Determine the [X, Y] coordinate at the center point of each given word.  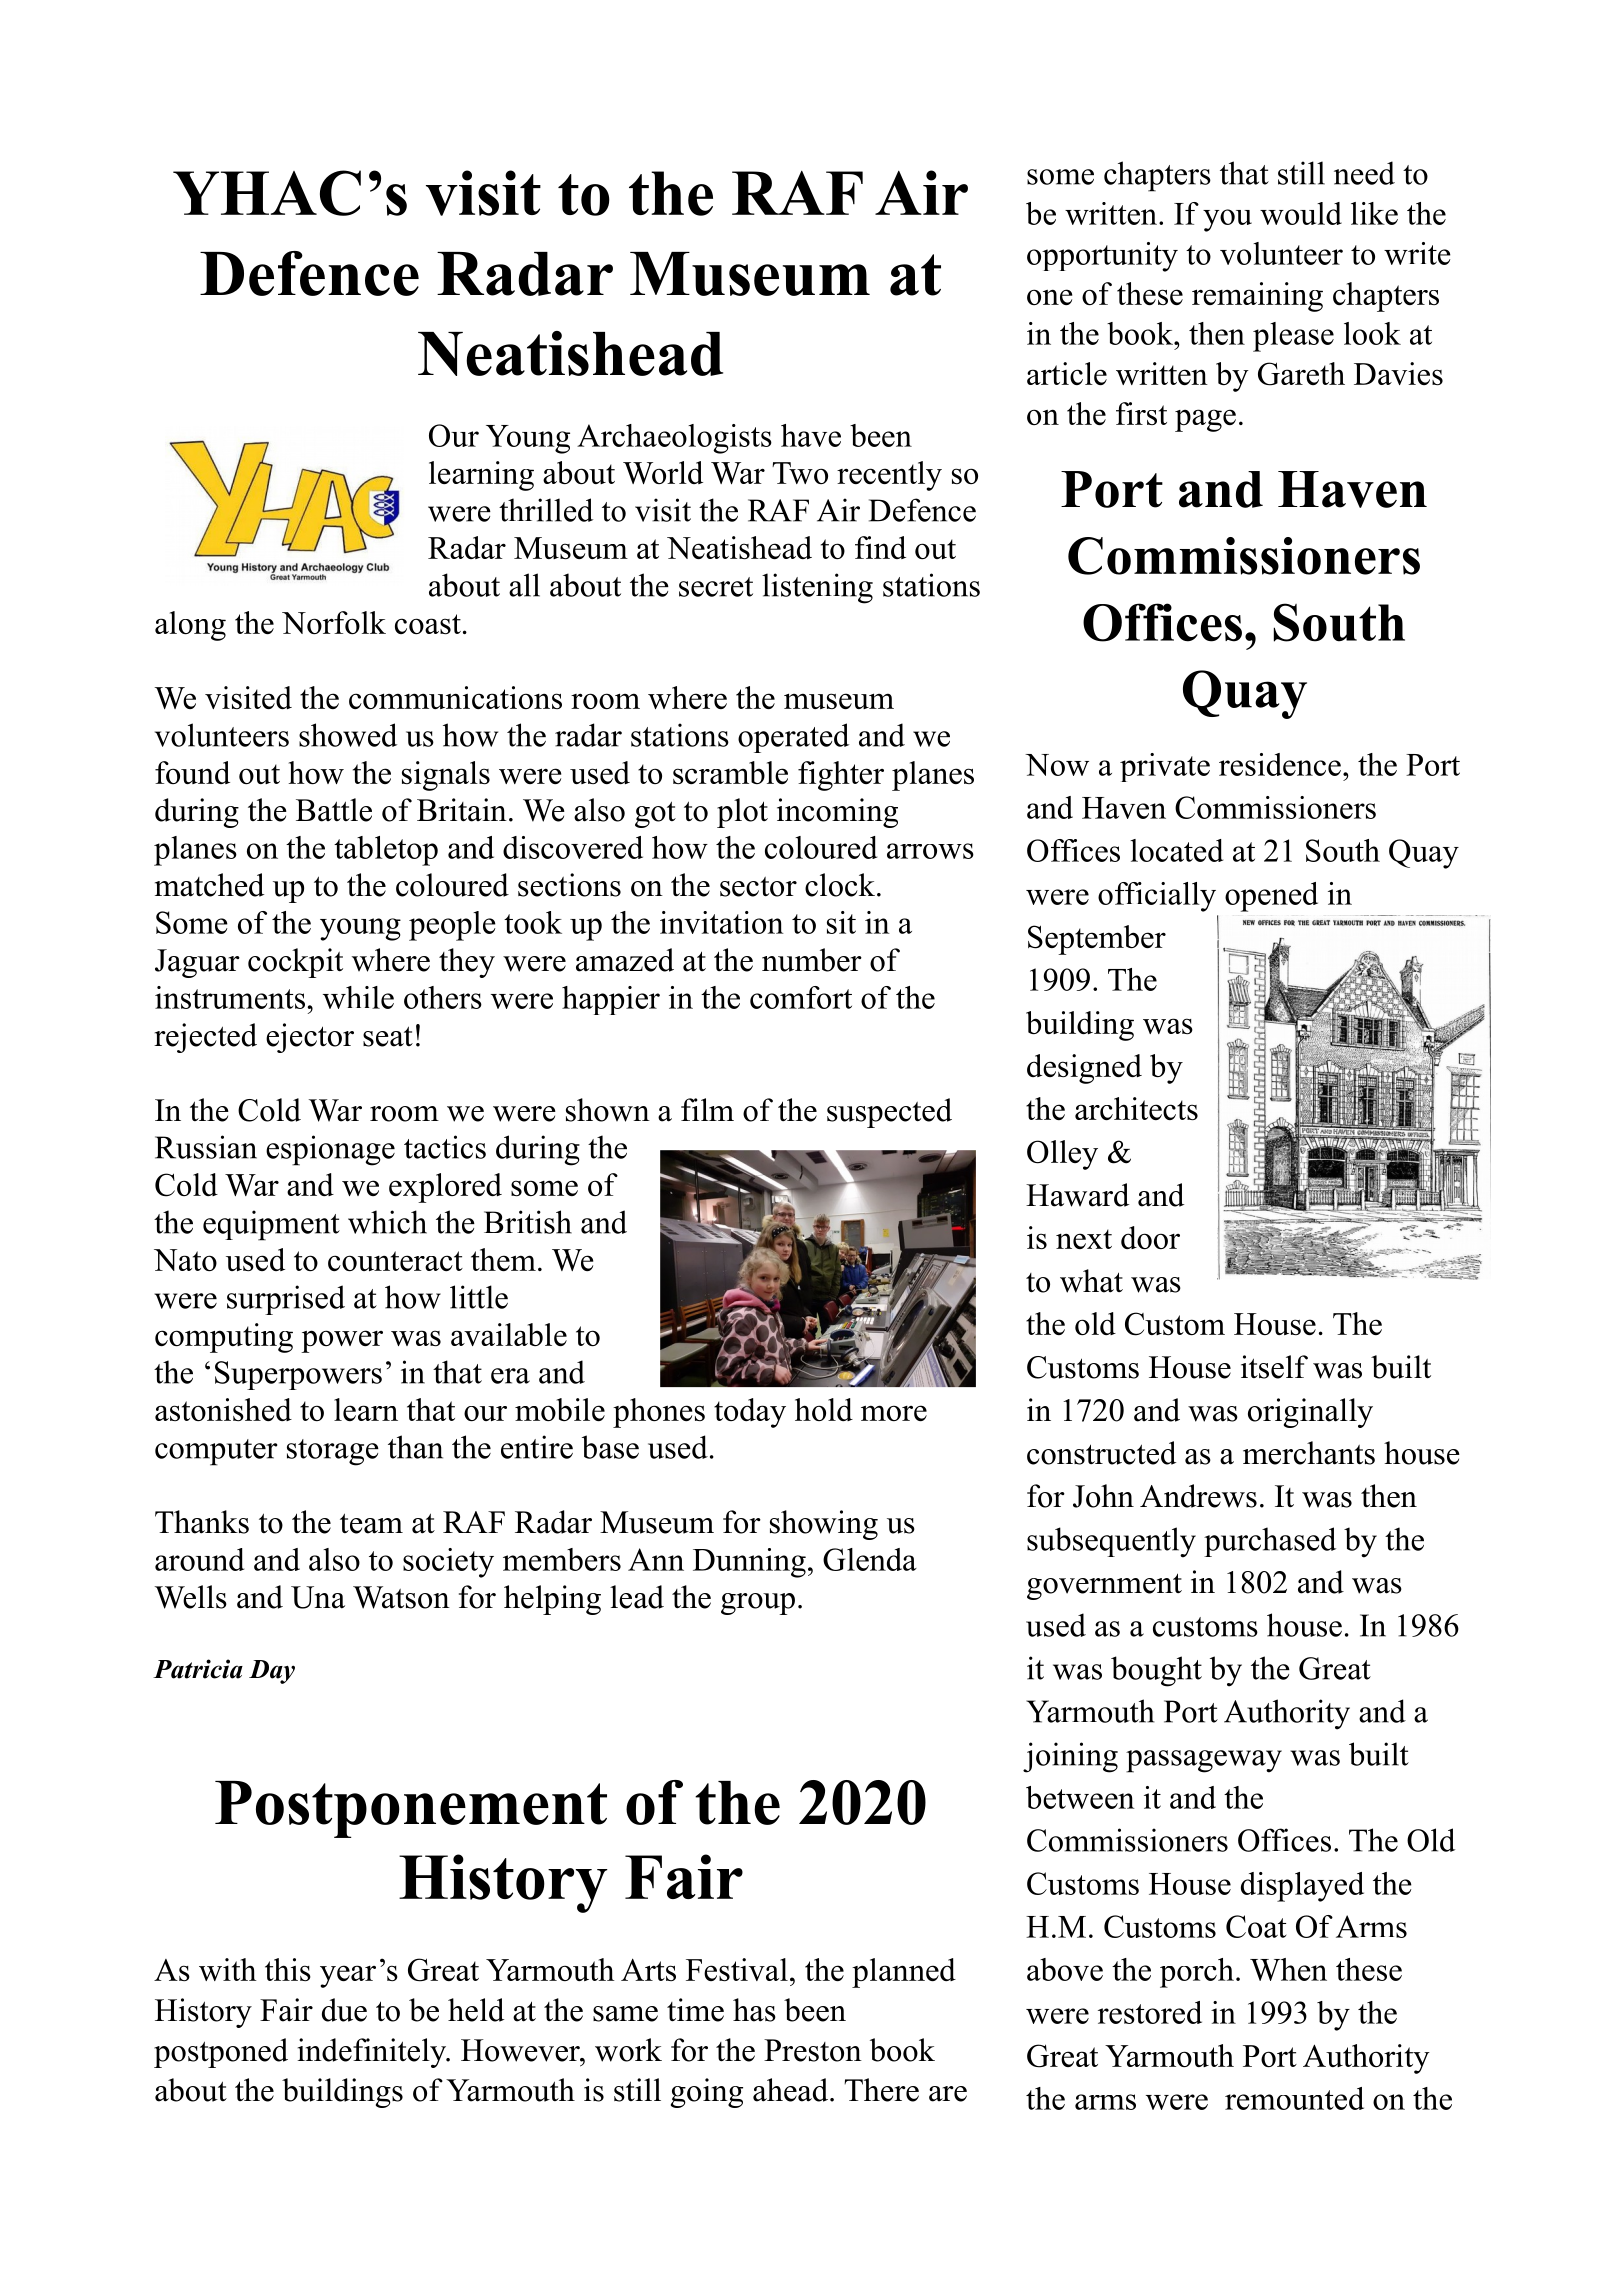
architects [1136, 1108]
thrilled [546, 510]
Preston [813, 2050]
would [1301, 213]
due [344, 2010]
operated [793, 738]
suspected [889, 1113]
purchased [1270, 1542]
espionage [330, 1150]
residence [1280, 764]
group [758, 1604]
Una [318, 1597]
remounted [1294, 2098]
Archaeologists [674, 439]
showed [348, 735]
